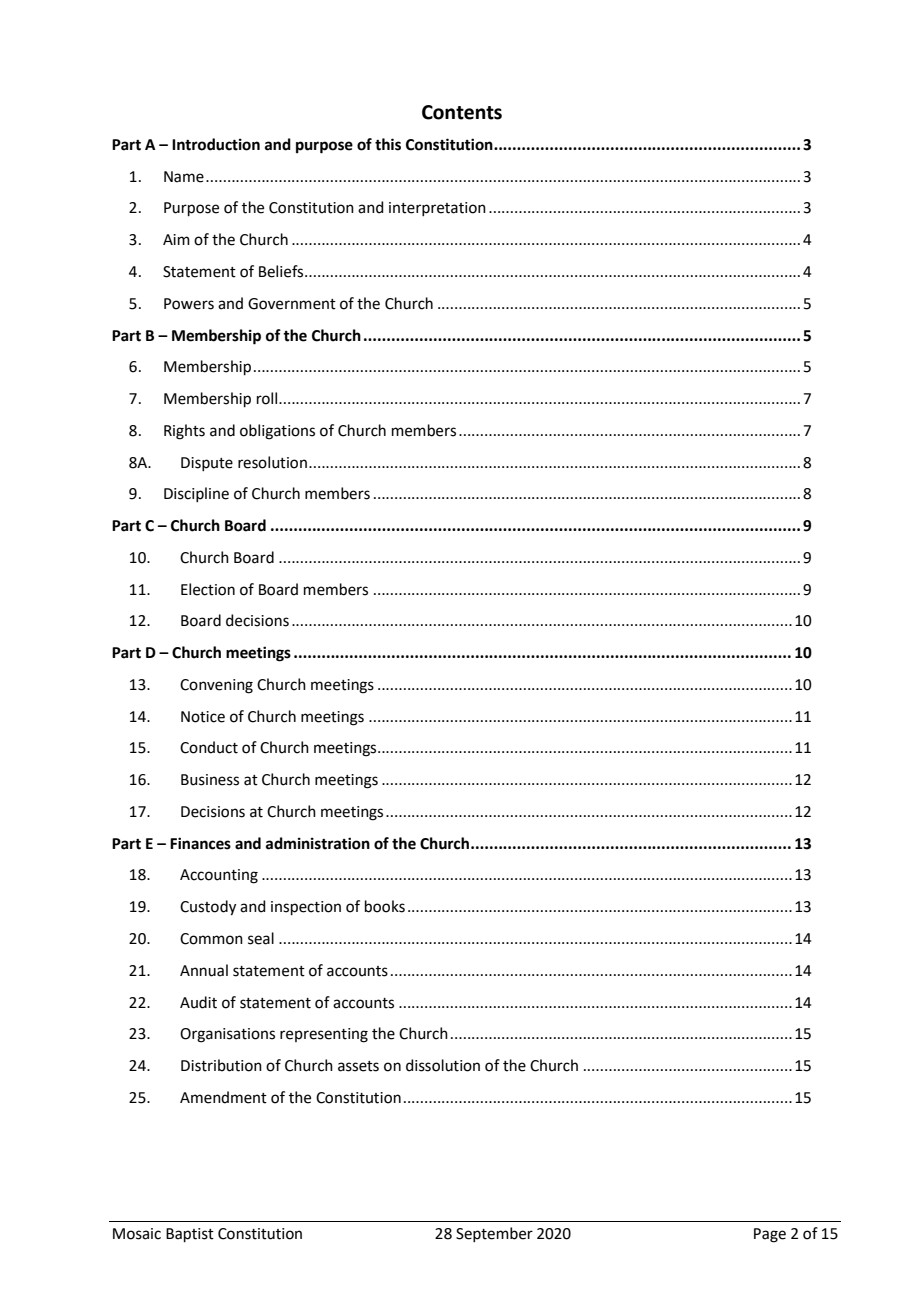 Image resolution: width=924 pixels, height=1308 pixels. What do you see at coordinates (318, 843) in the screenshot?
I see `administration` at bounding box center [318, 843].
